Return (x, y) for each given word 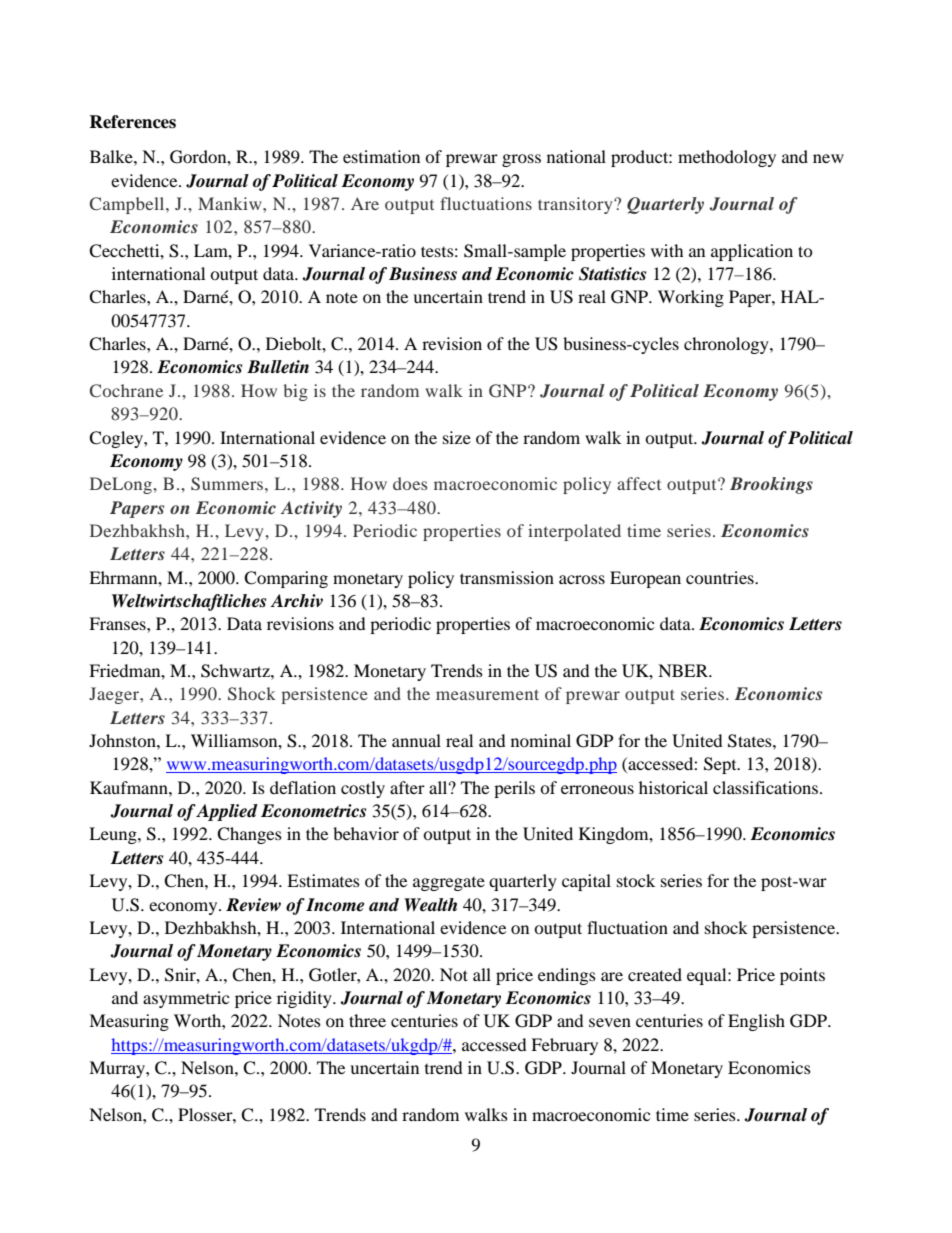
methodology (727, 158)
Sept (721, 765)
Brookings (771, 485)
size (457, 437)
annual (416, 740)
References (132, 122)
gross (521, 160)
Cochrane (126, 391)
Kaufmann (130, 787)
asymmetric (186, 999)
